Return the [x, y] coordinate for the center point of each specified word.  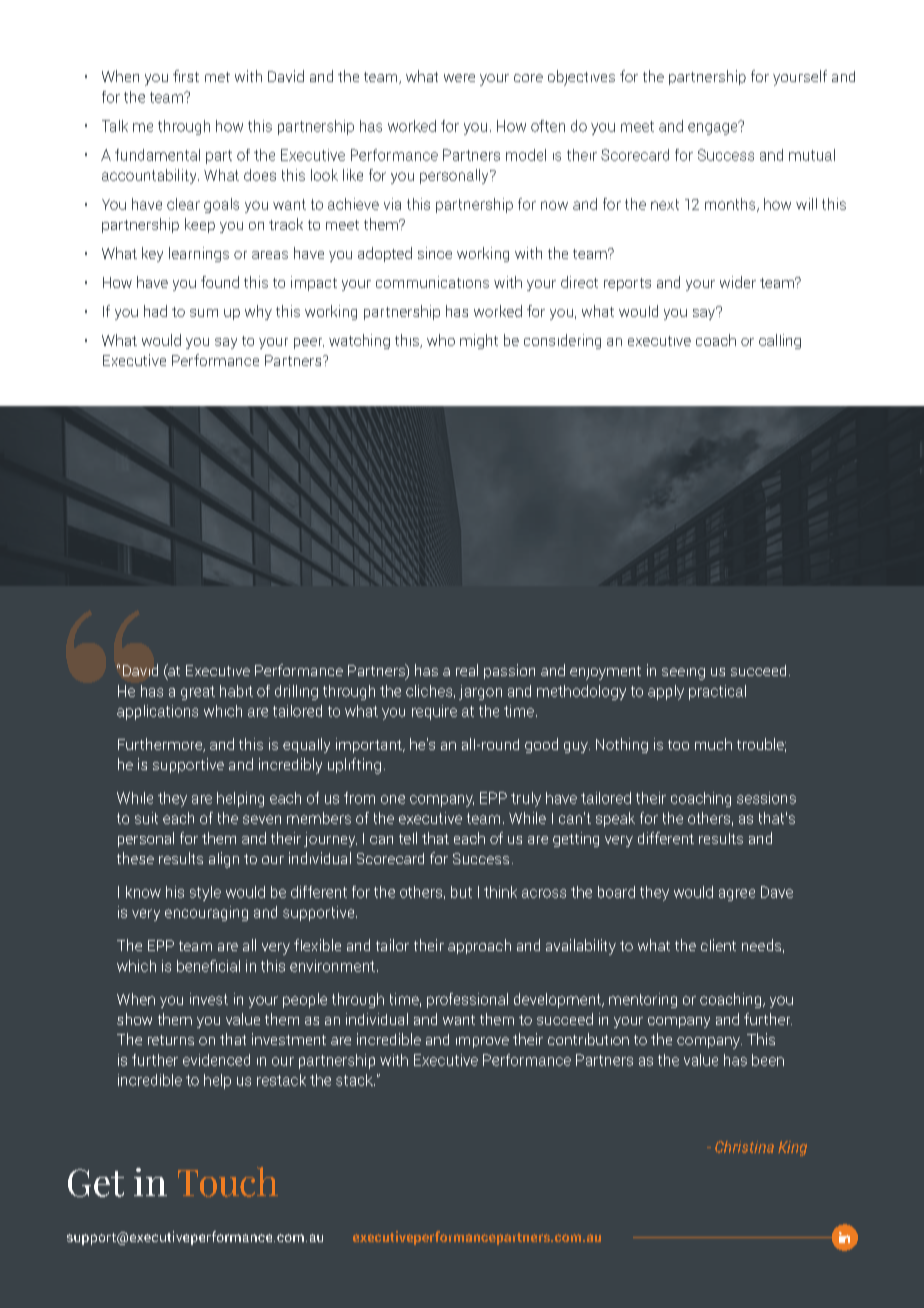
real [467, 670]
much [713, 744]
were [459, 78]
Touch [228, 1182]
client [718, 945]
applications [157, 712]
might [479, 341]
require [434, 712]
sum [204, 313]
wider [738, 282]
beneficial [208, 966]
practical [717, 692]
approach [479, 946]
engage [714, 128]
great [198, 693]
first [186, 76]
